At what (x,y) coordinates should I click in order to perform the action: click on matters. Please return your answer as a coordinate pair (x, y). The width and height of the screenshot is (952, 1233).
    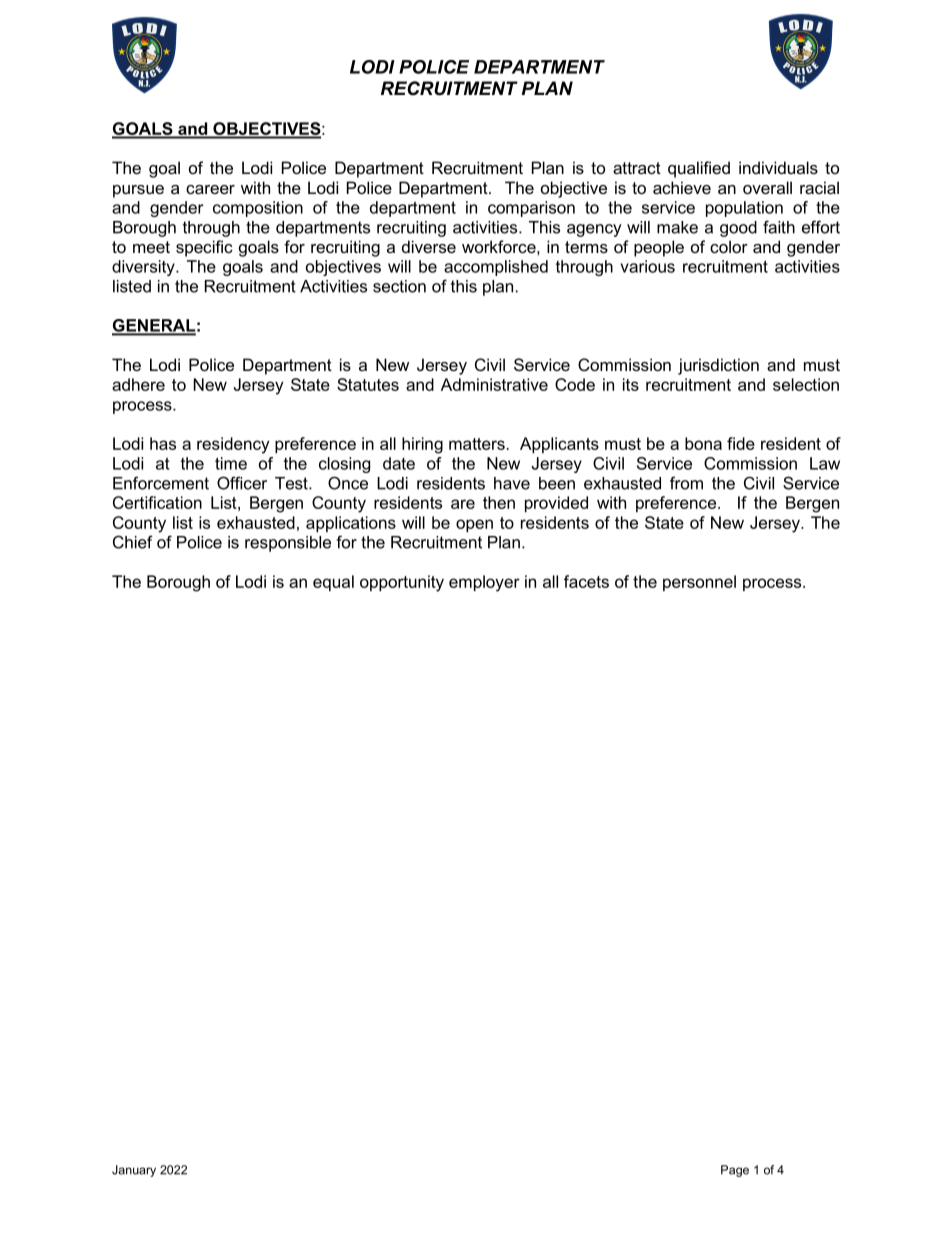
    Looking at the image, I should click on (477, 444).
